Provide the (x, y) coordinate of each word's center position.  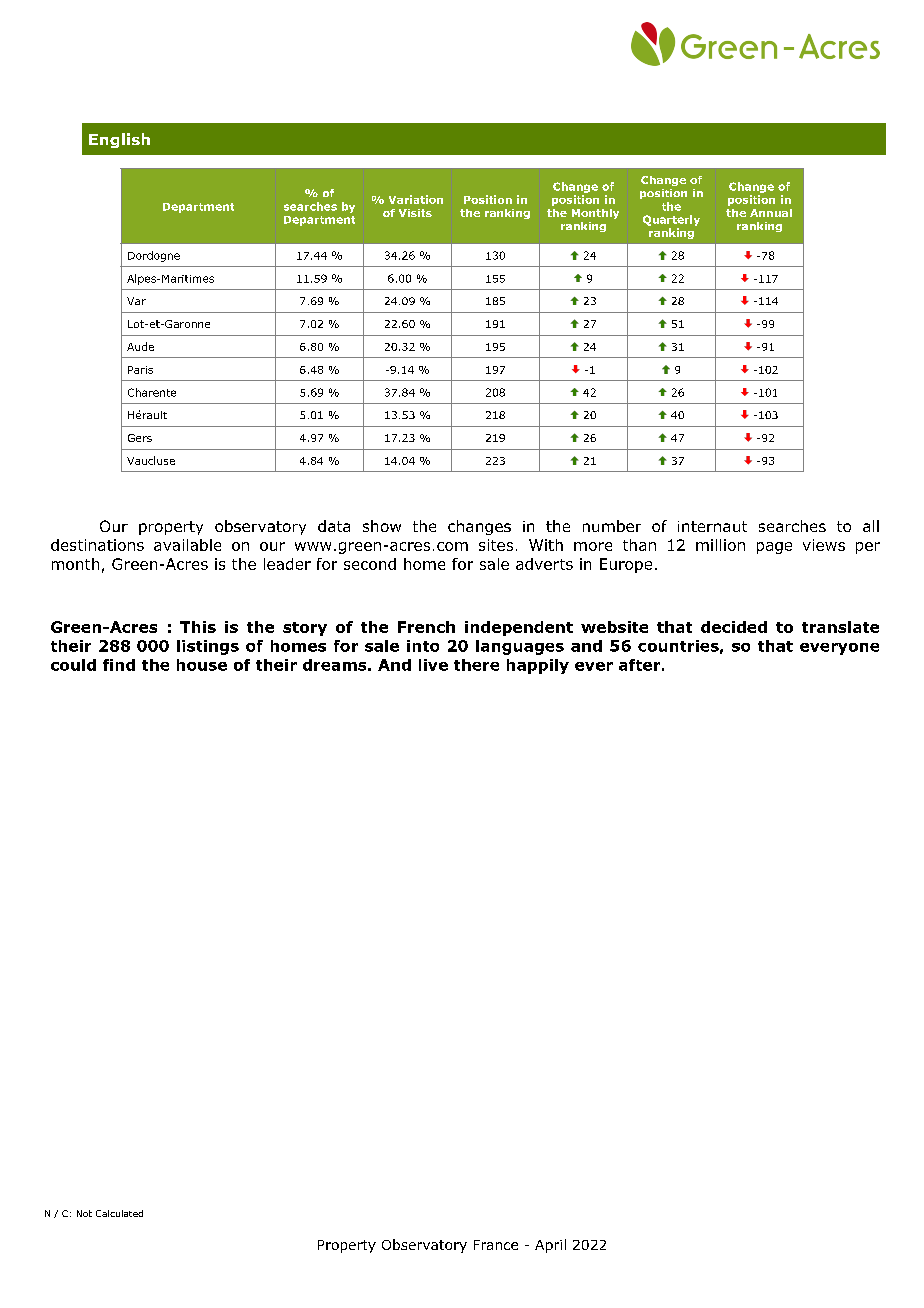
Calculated (119, 1213)
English (119, 140)
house (202, 665)
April (550, 1246)
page (774, 548)
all (871, 526)
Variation (416, 199)
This (198, 627)
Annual (771, 213)
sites (496, 545)
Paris (140, 370)
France (496, 1245)
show (382, 526)
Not (84, 1213)
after (639, 665)
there (476, 665)
